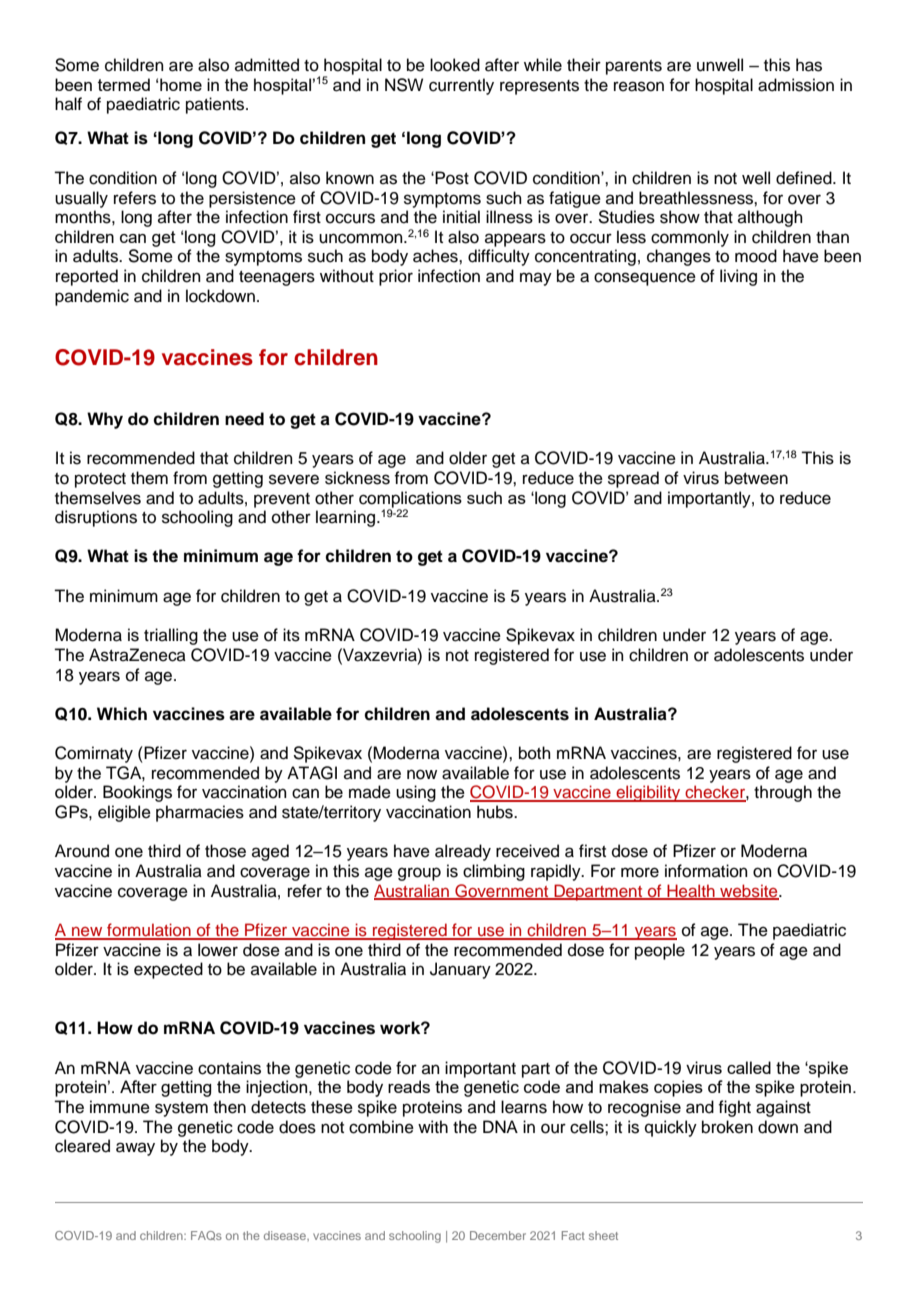 The height and width of the screenshot is (1308, 924). I want to click on broken, so click(727, 1127).
